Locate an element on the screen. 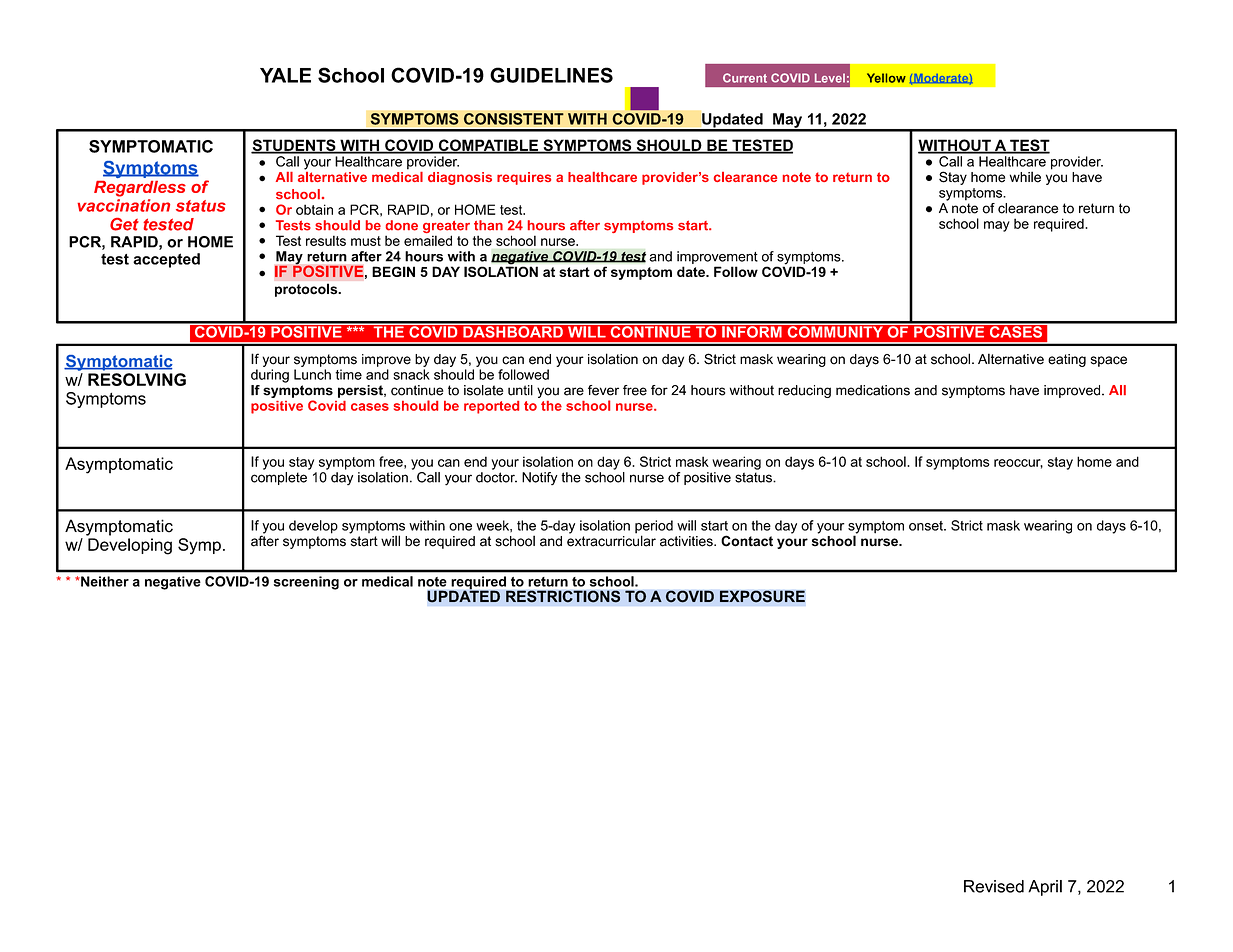 The image size is (1233, 952). GUIDELINES is located at coordinates (551, 75).
